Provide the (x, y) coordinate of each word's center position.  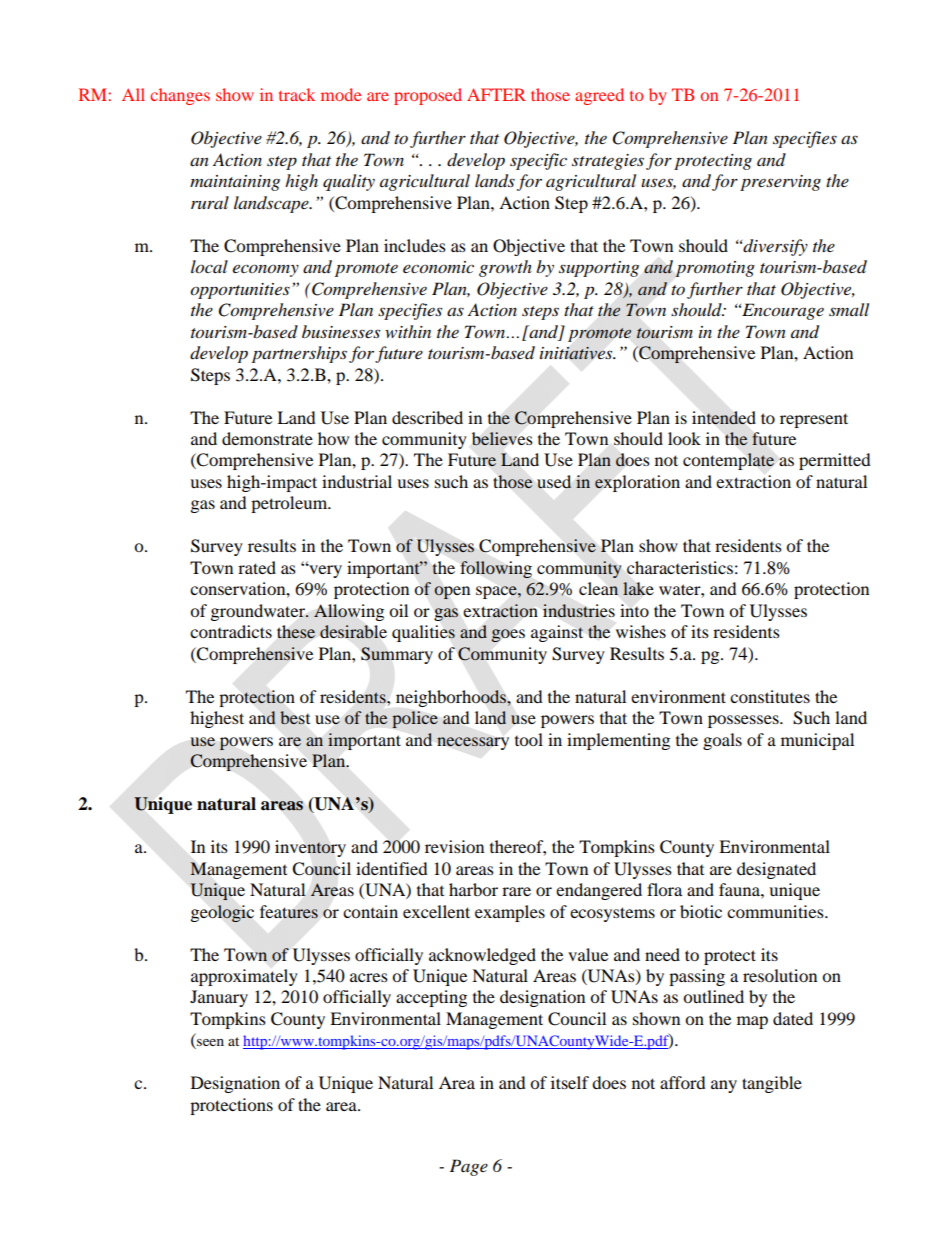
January (219, 998)
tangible (772, 1084)
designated (776, 870)
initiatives (577, 353)
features (289, 912)
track (297, 94)
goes (508, 635)
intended (724, 418)
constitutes (770, 696)
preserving (780, 183)
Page (469, 1167)
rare (516, 891)
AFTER (496, 94)
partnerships (299, 354)
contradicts (231, 631)
